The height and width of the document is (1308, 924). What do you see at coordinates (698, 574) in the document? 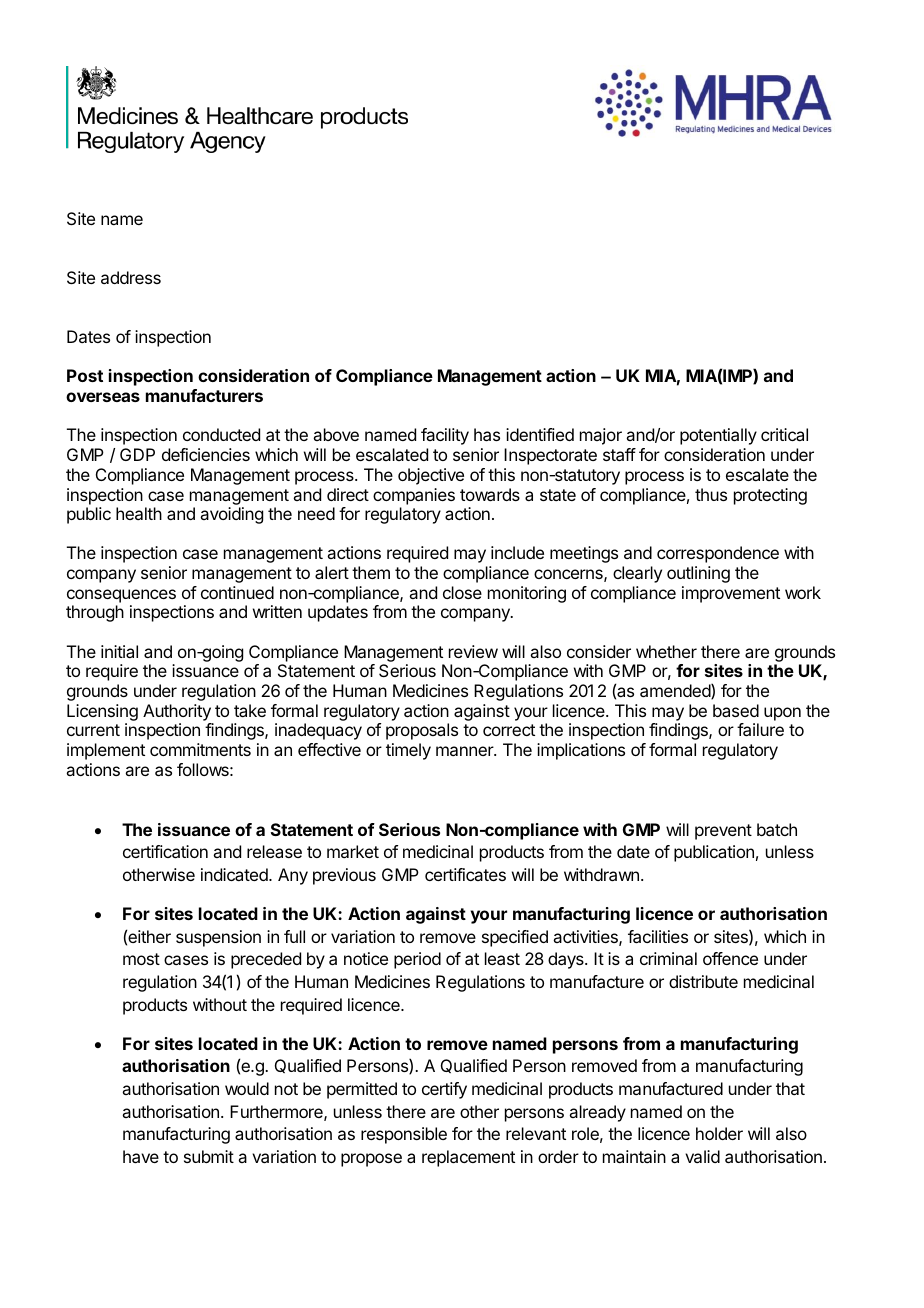
I see `outlining` at bounding box center [698, 574].
